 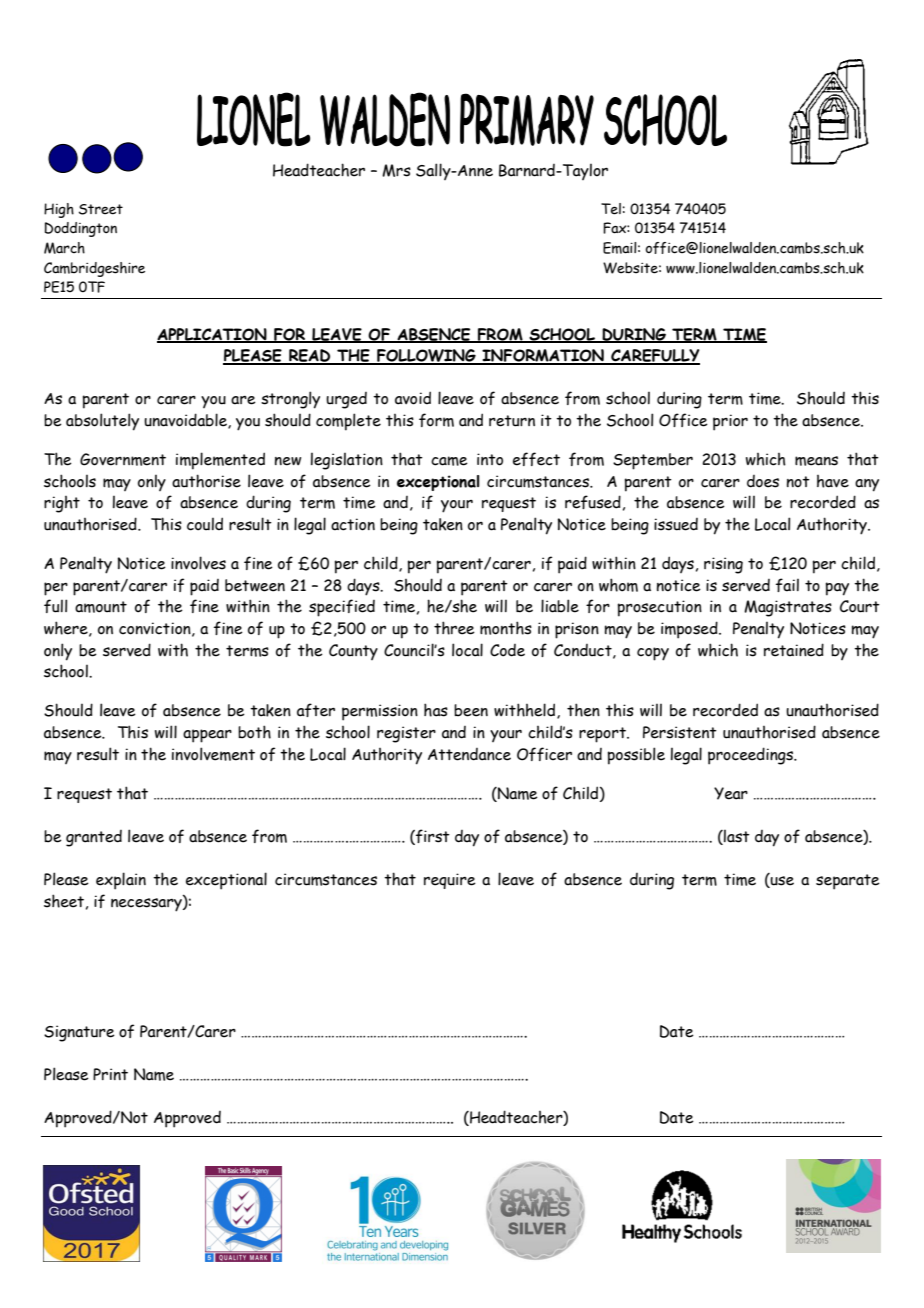 I want to click on require, so click(x=450, y=881).
